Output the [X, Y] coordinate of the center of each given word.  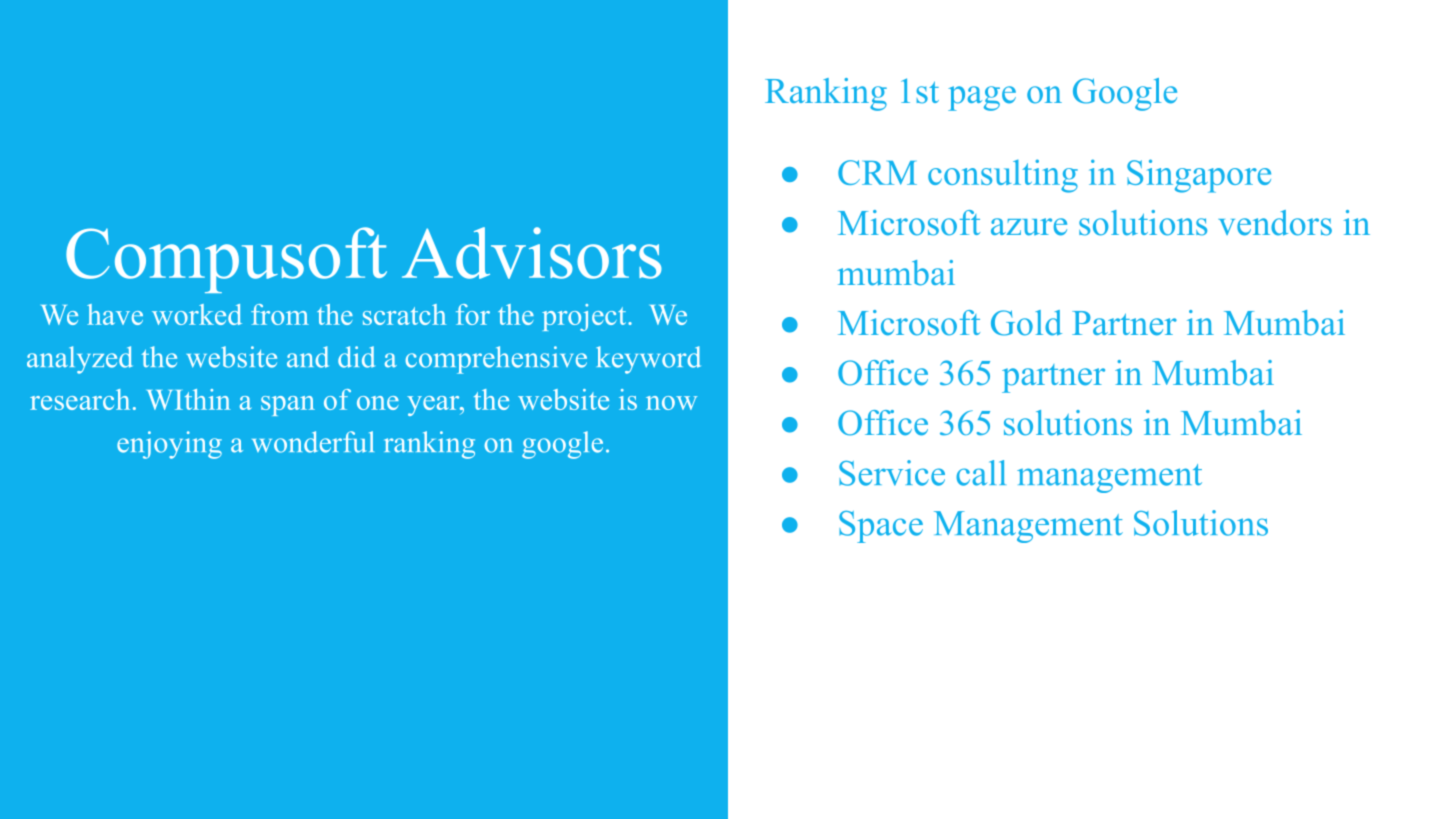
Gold [1026, 323]
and [308, 357]
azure [1029, 227]
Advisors [532, 253]
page [982, 98]
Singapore [1199, 176]
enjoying [169, 445]
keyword [648, 360]
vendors [1275, 223]
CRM [877, 172]
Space [881, 527]
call [981, 473]
